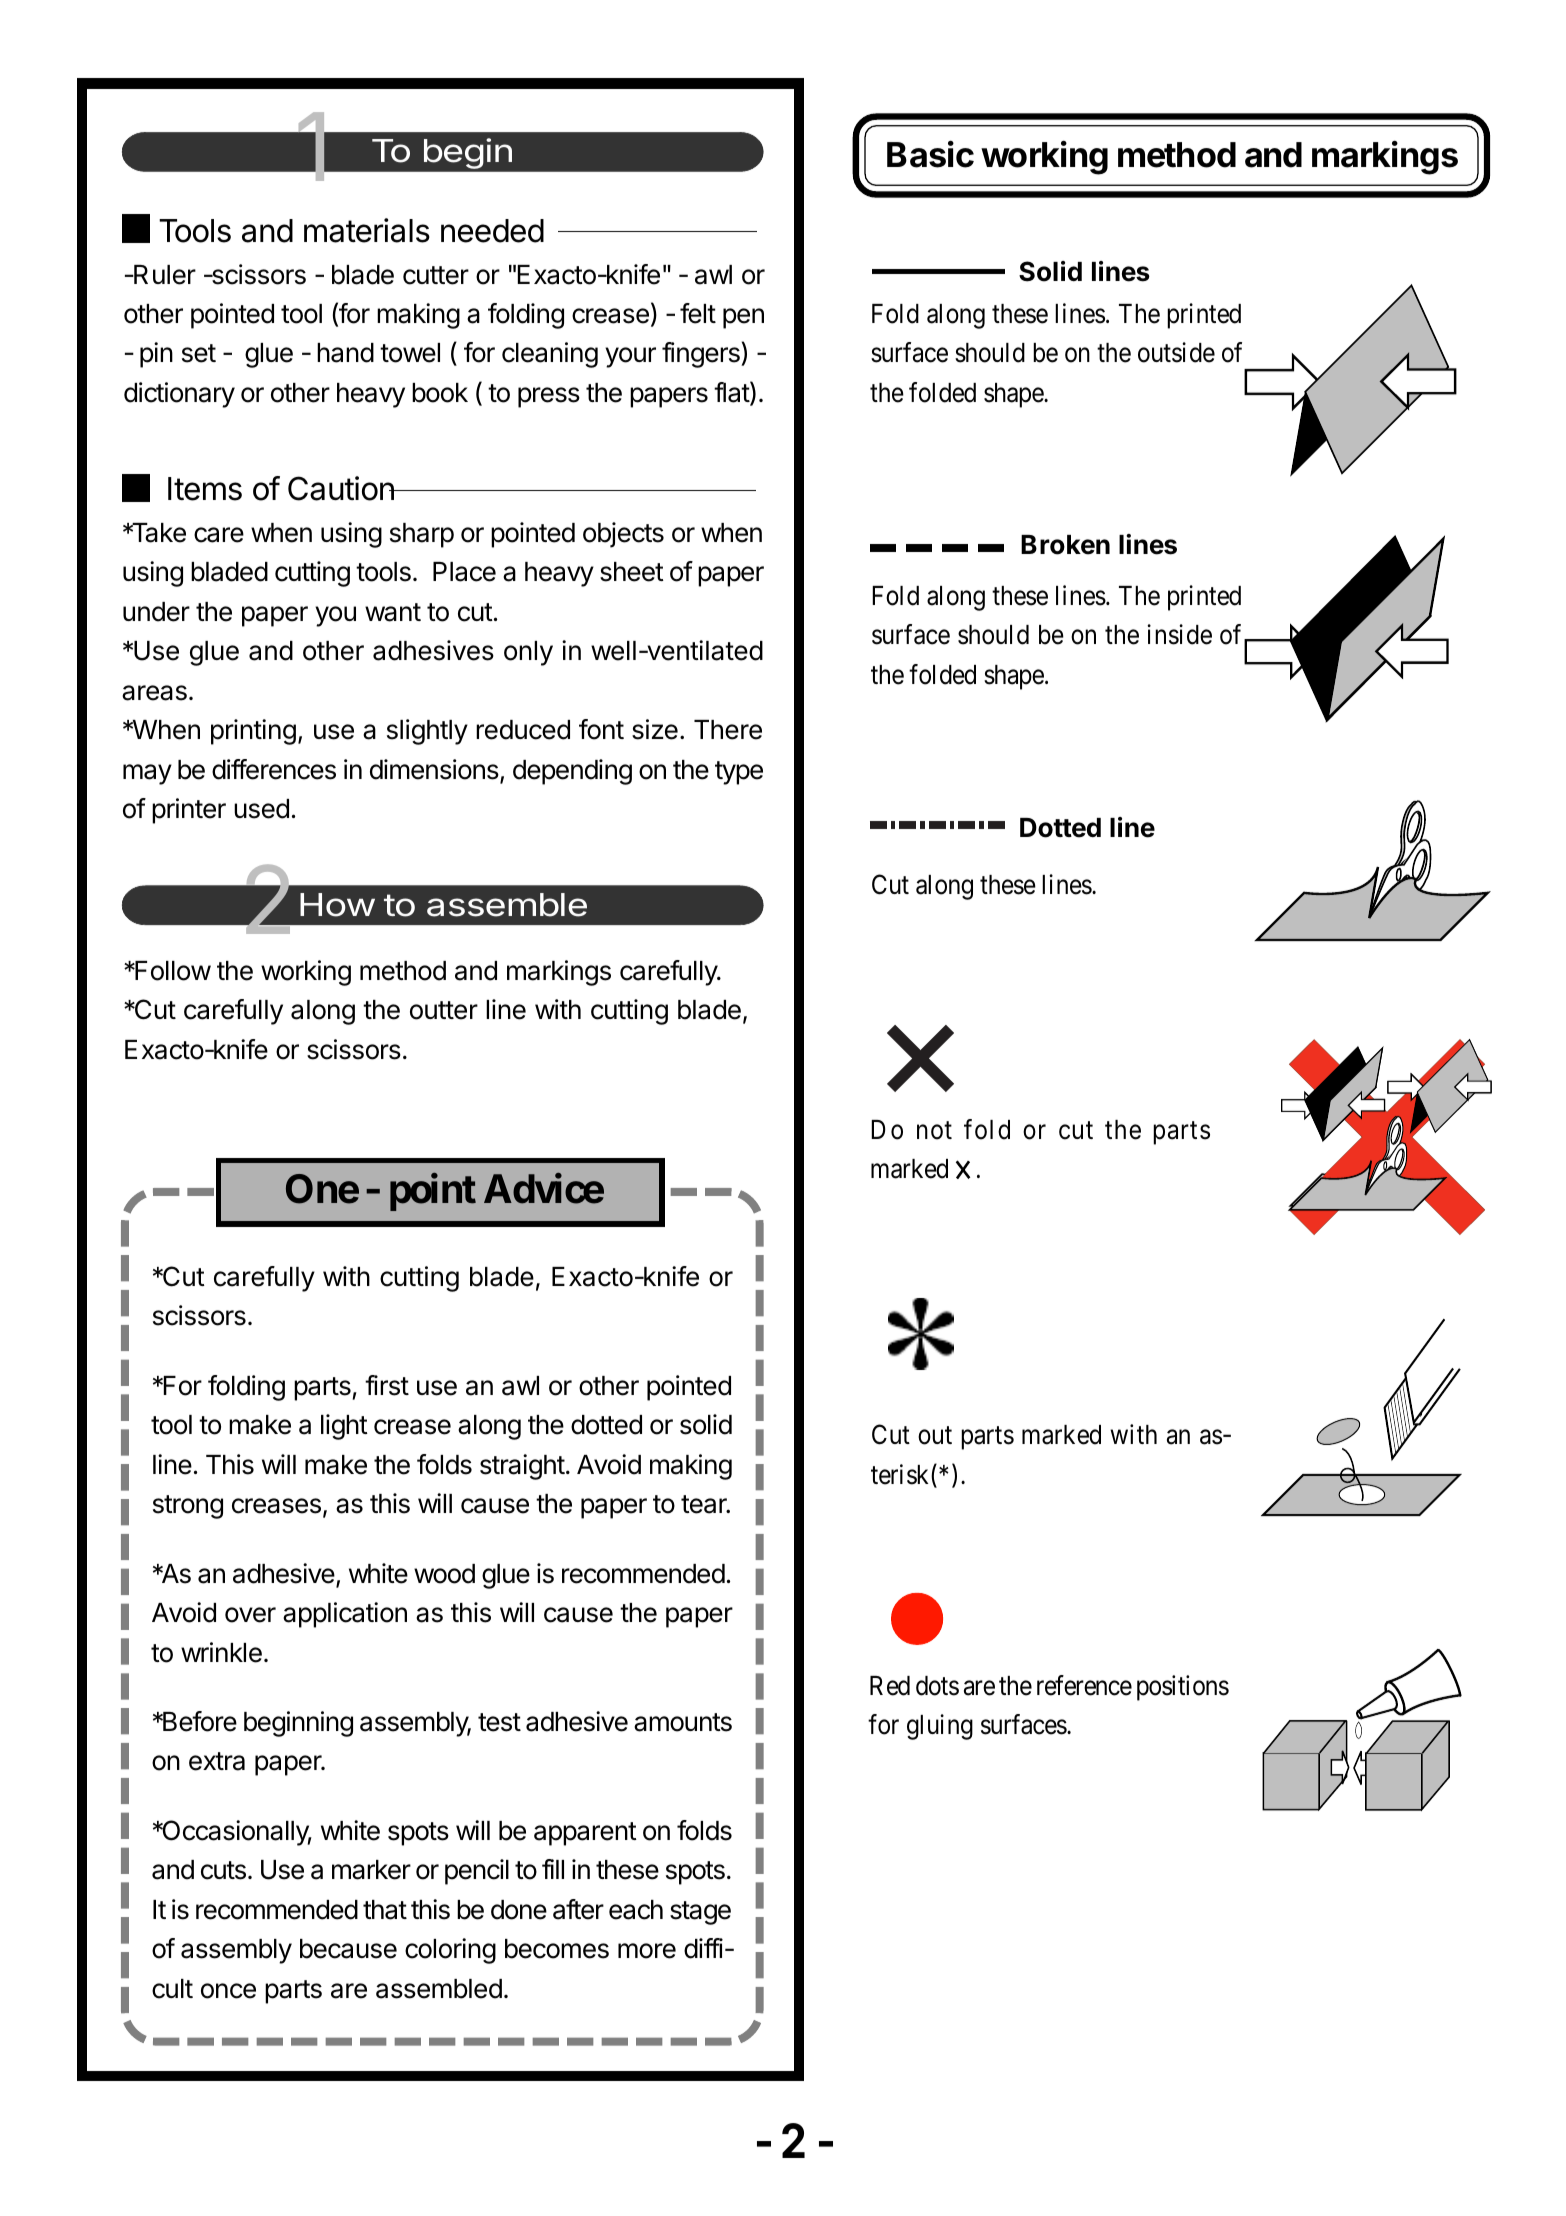 The height and width of the screenshot is (2216, 1566). Describe the element at coordinates (739, 773) in the screenshot. I see `type` at that location.
